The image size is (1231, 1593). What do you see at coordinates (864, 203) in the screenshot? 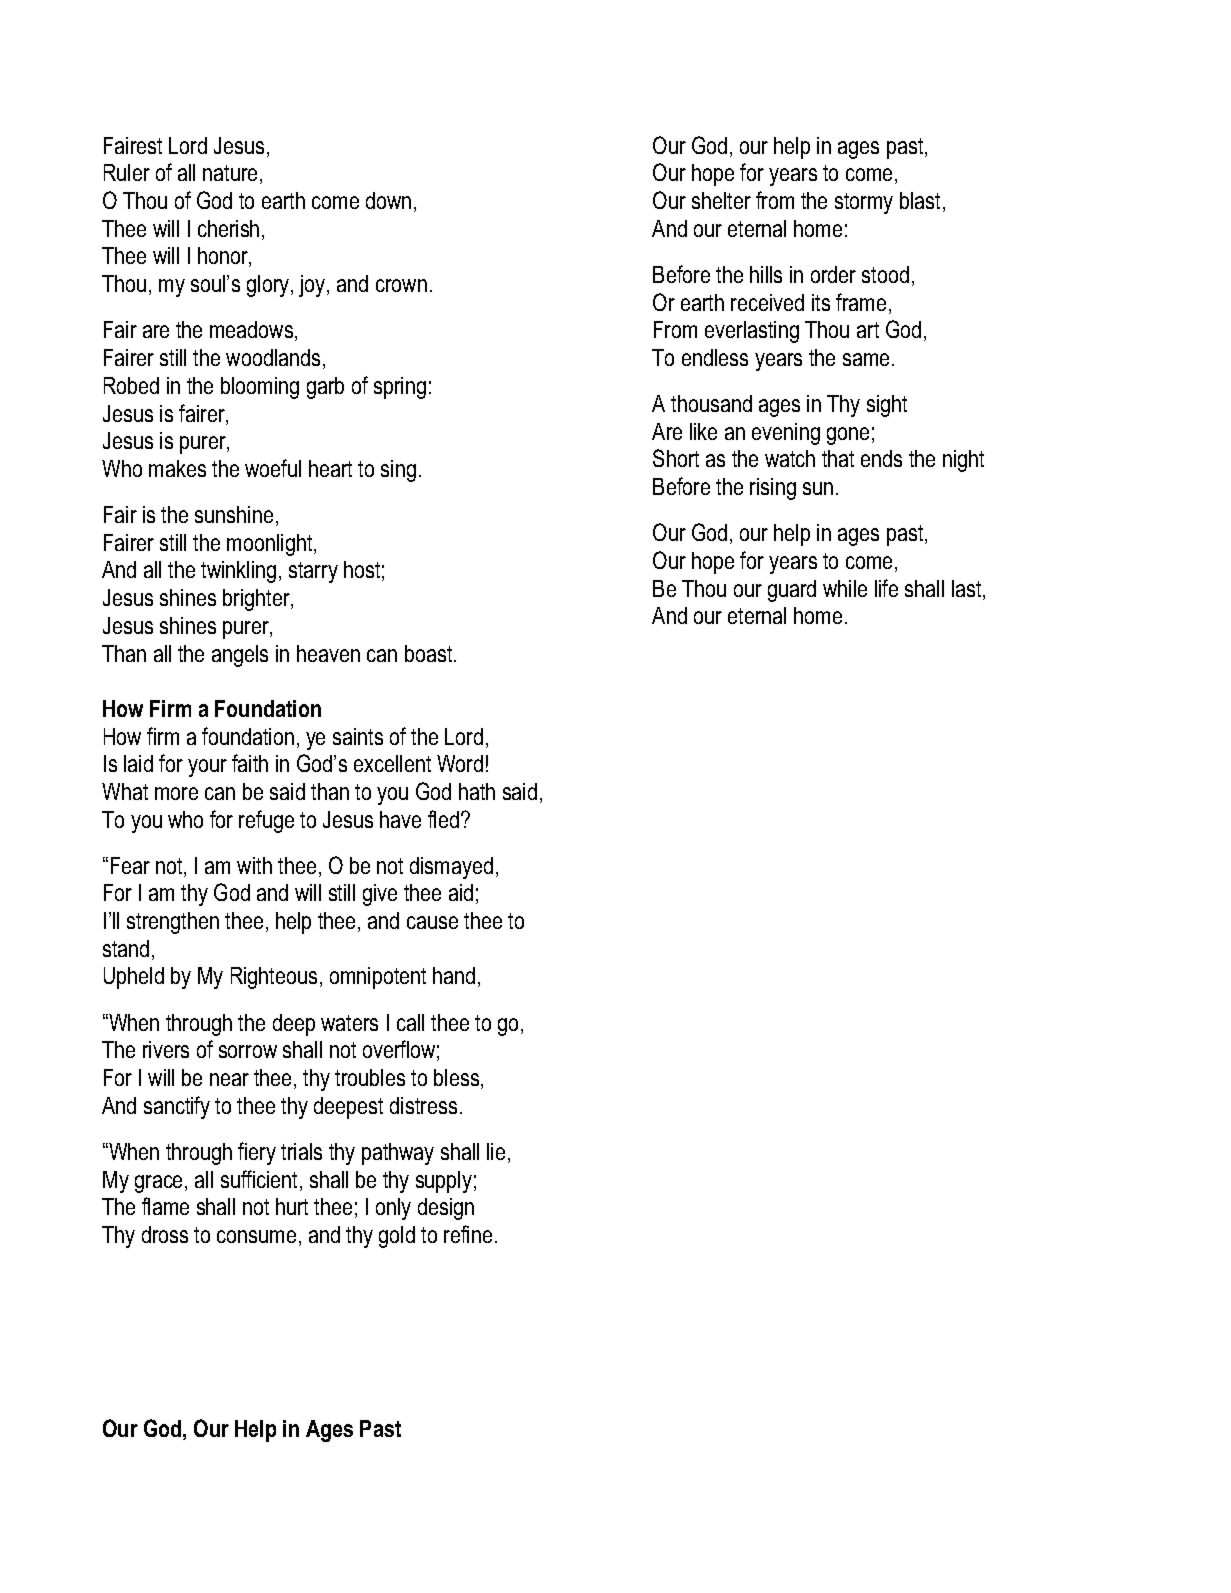
I see `stormy` at bounding box center [864, 203].
